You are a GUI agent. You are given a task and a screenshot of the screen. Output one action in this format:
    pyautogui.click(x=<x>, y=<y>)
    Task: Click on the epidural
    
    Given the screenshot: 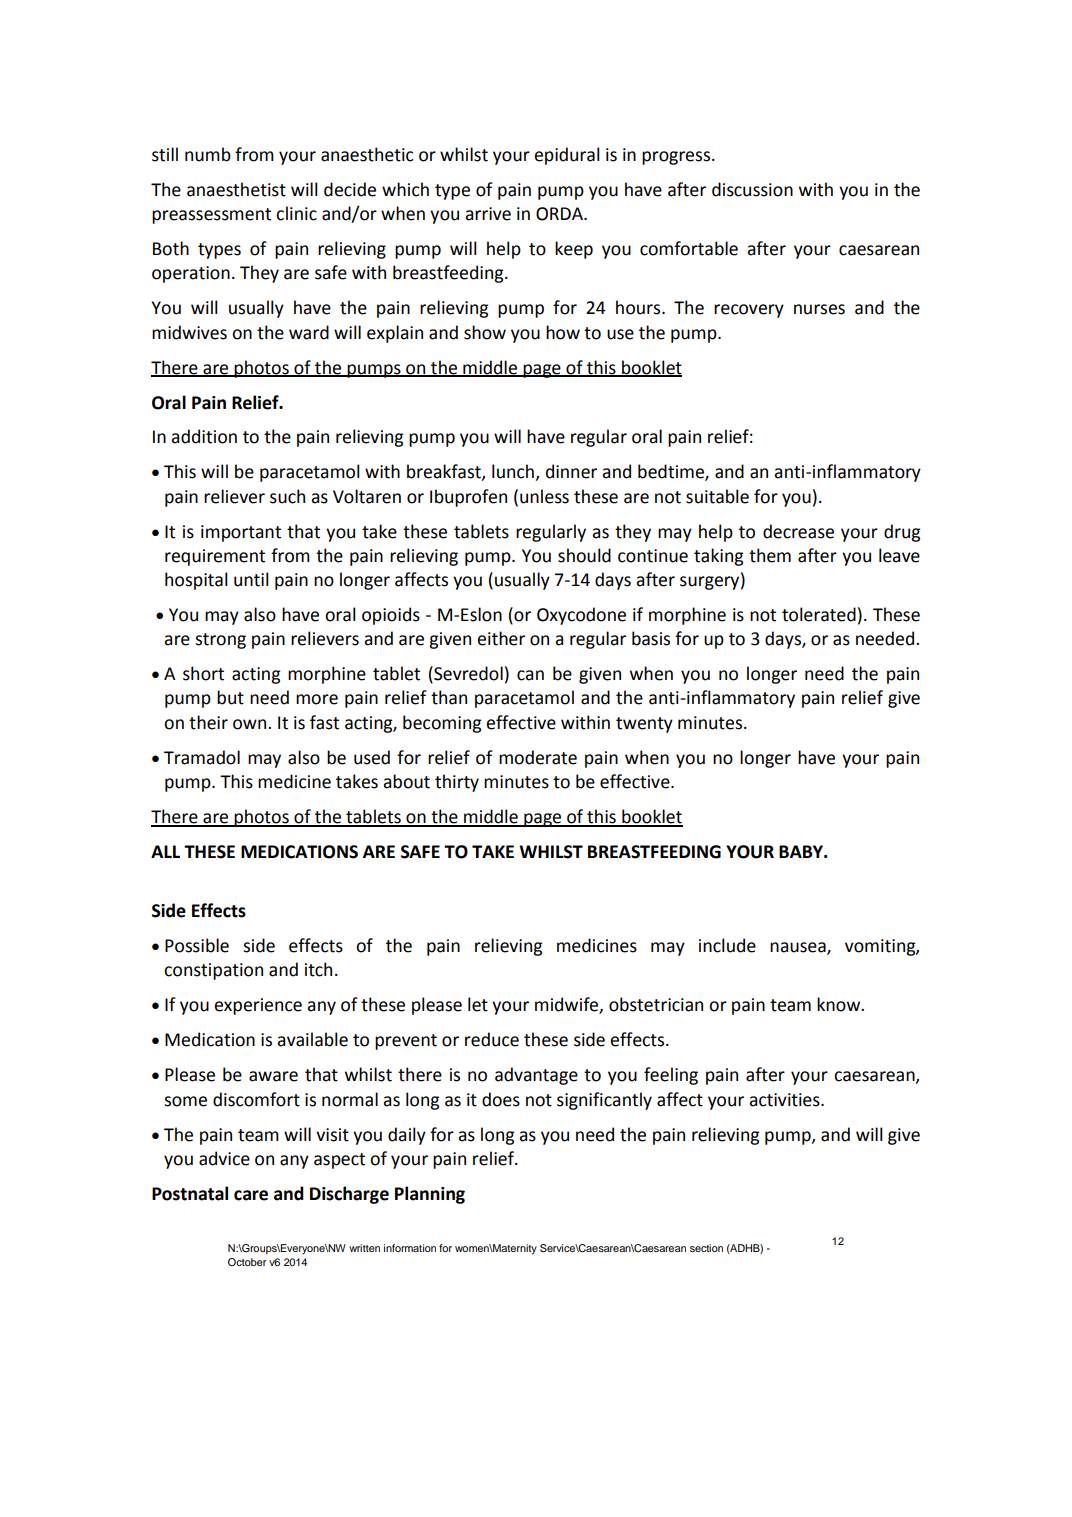 What is the action you would take?
    pyautogui.click(x=567, y=156)
